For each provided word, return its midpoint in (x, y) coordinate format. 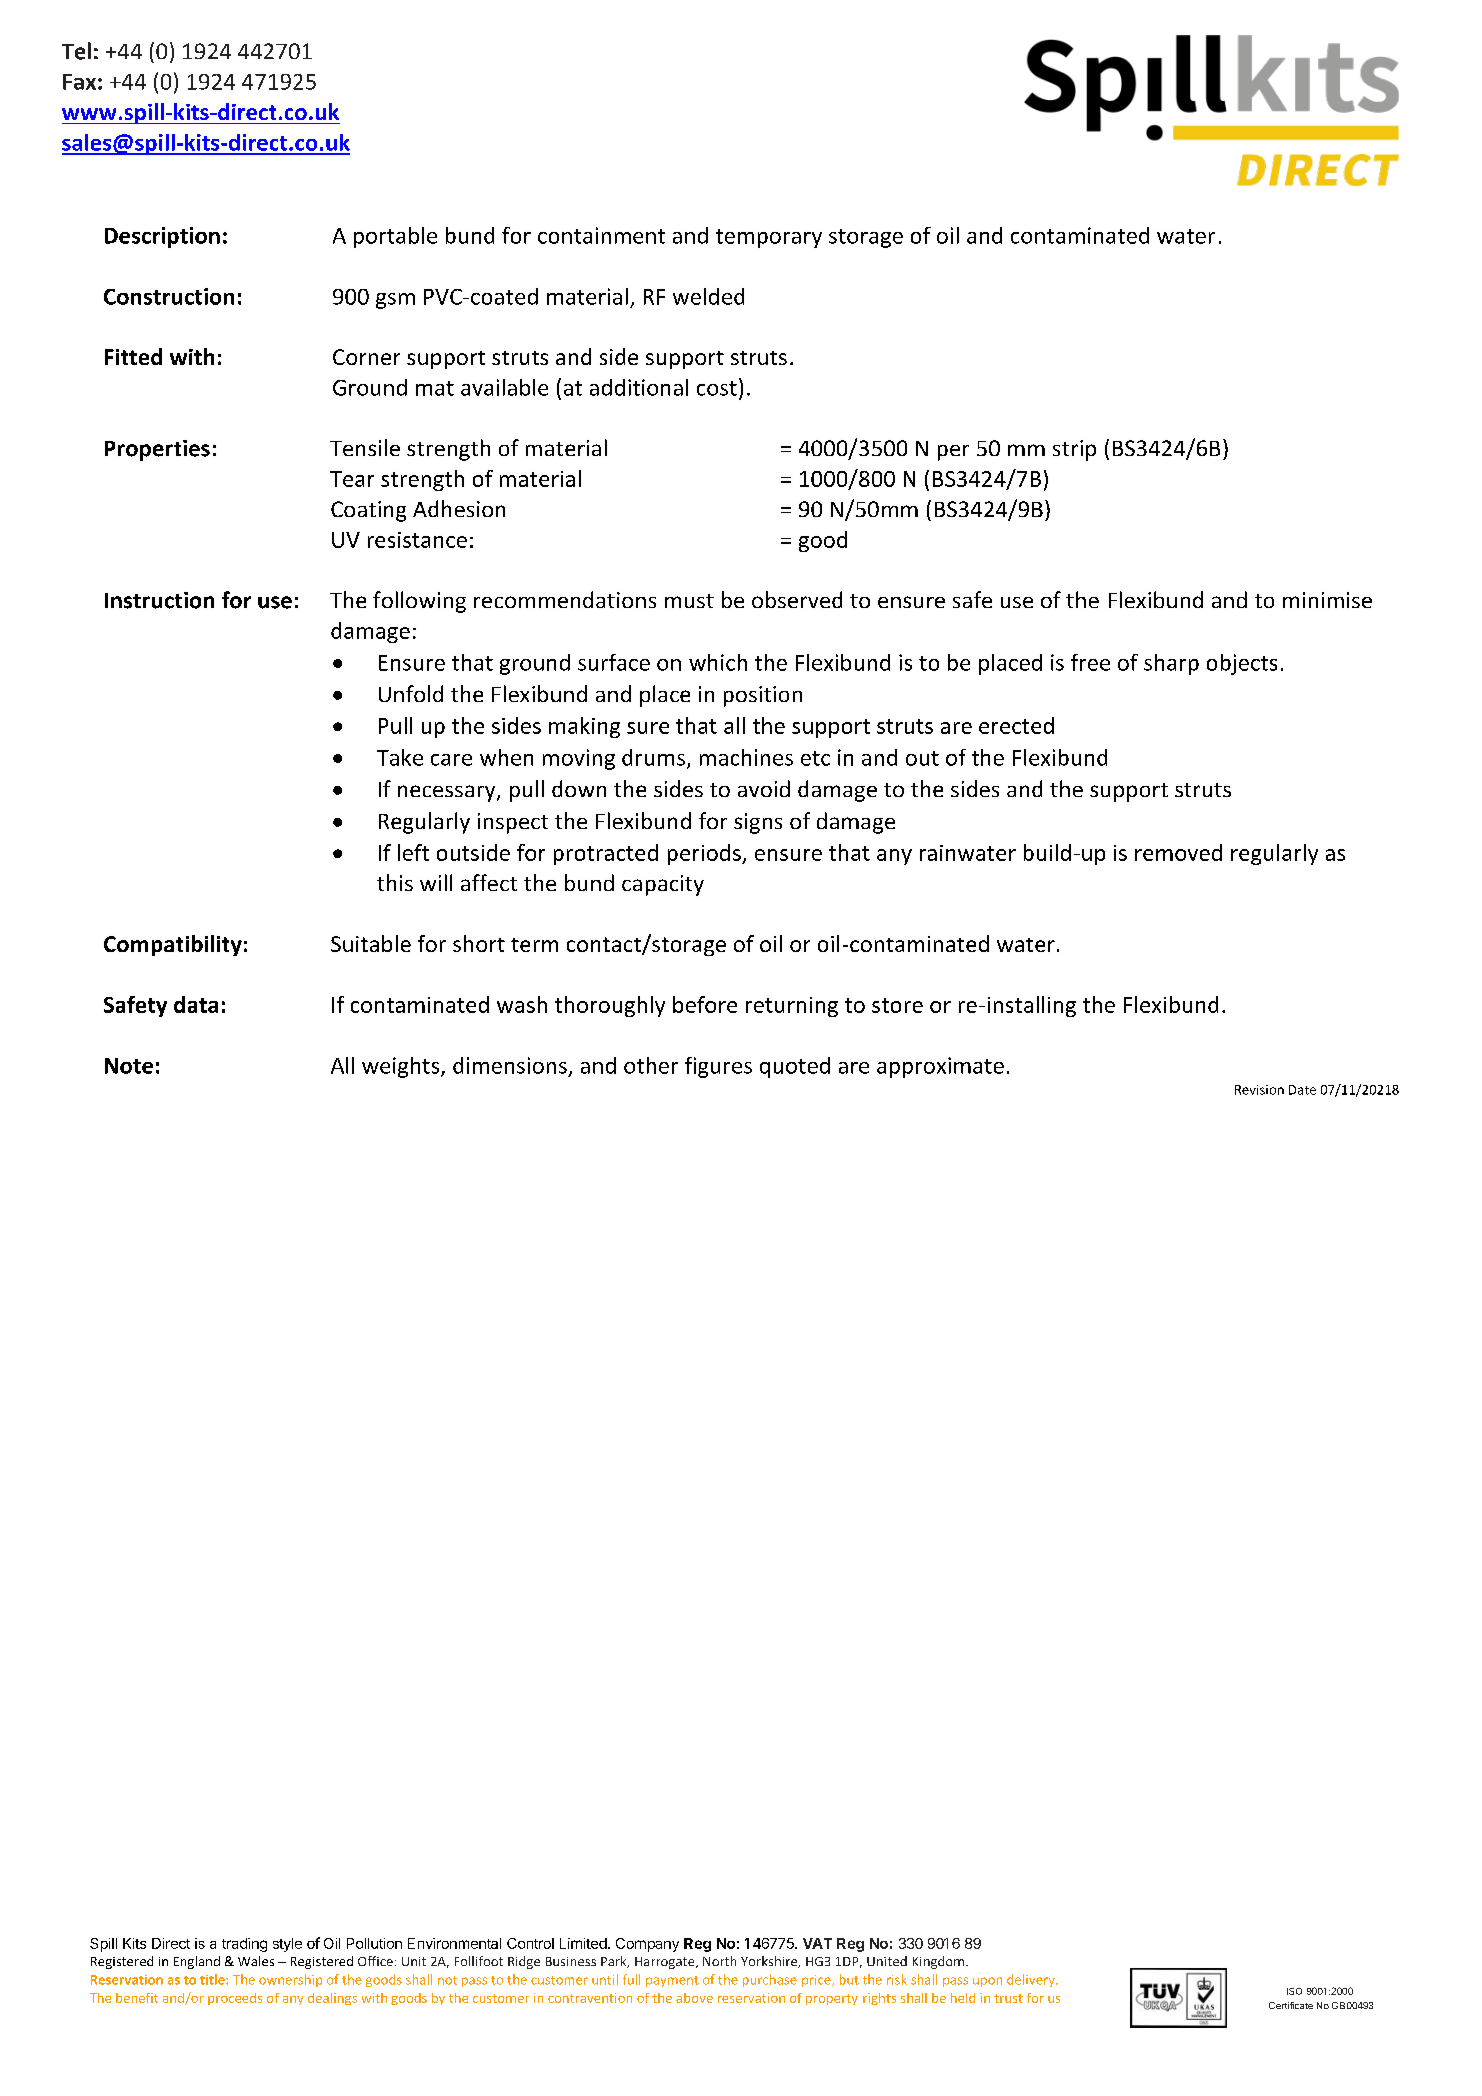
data (196, 1004)
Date (1302, 1090)
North (719, 1961)
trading (244, 1945)
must (689, 601)
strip (1074, 450)
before (705, 1004)
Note (129, 1066)
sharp (1171, 664)
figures (718, 1067)
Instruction (159, 600)
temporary (769, 238)
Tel (76, 51)
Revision (1259, 1090)
